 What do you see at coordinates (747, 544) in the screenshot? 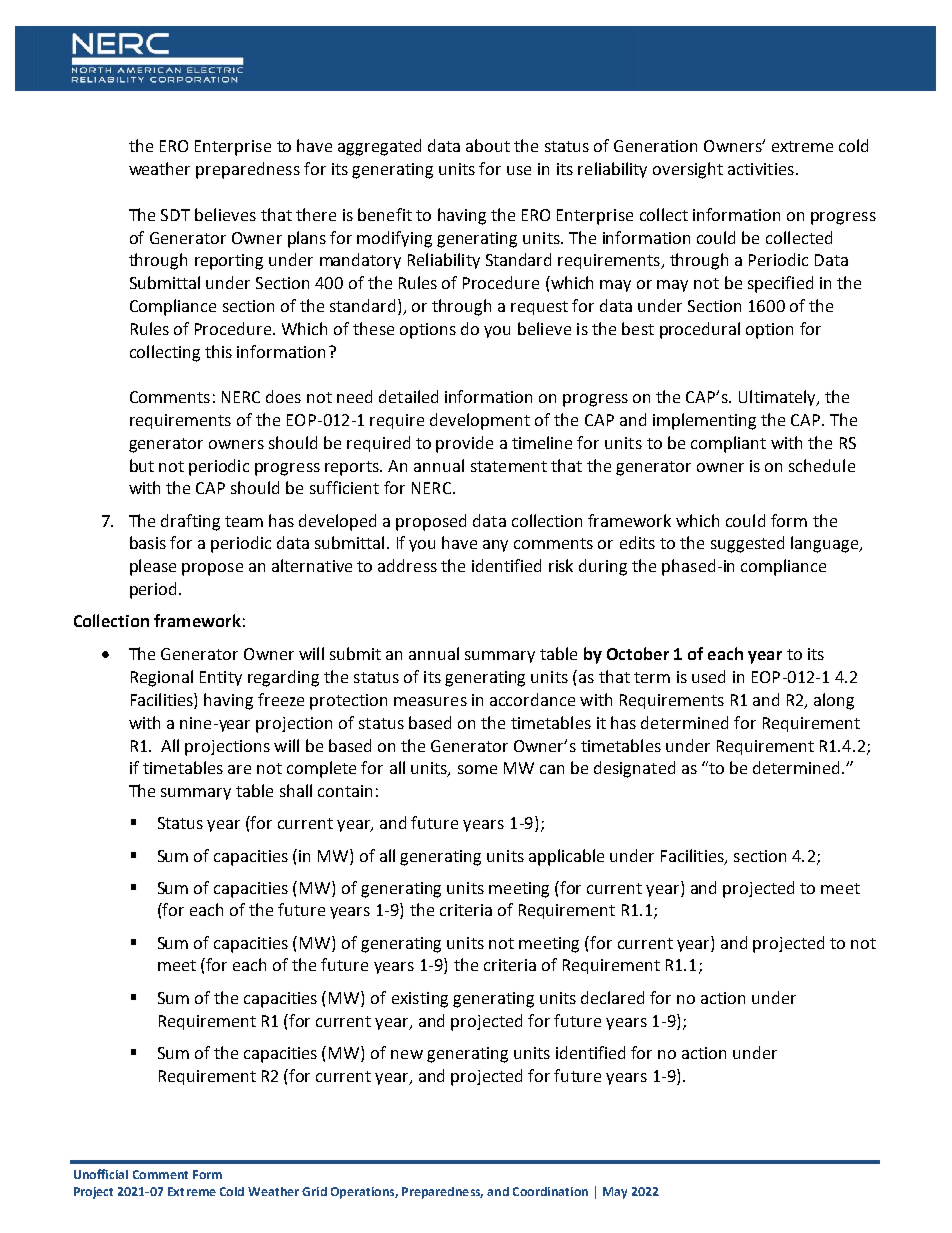
I see `suggested` at bounding box center [747, 544].
